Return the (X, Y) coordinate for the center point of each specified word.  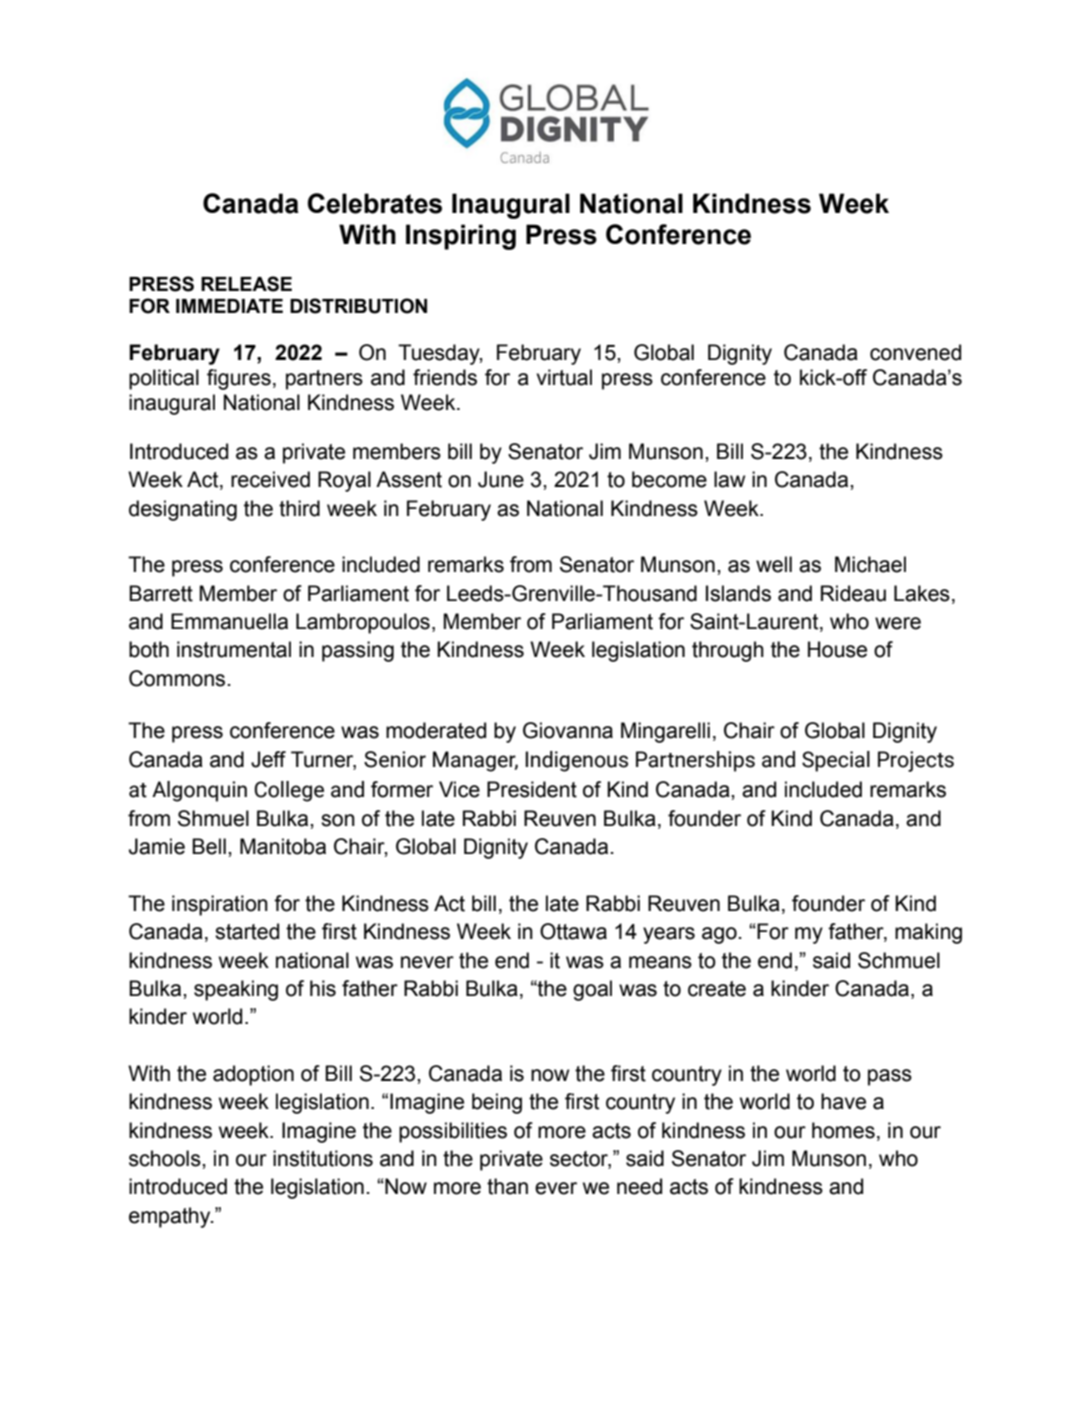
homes (843, 1130)
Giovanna (568, 730)
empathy (171, 1217)
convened (915, 352)
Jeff (268, 759)
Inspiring (461, 237)
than (507, 1186)
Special (836, 761)
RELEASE (246, 284)
